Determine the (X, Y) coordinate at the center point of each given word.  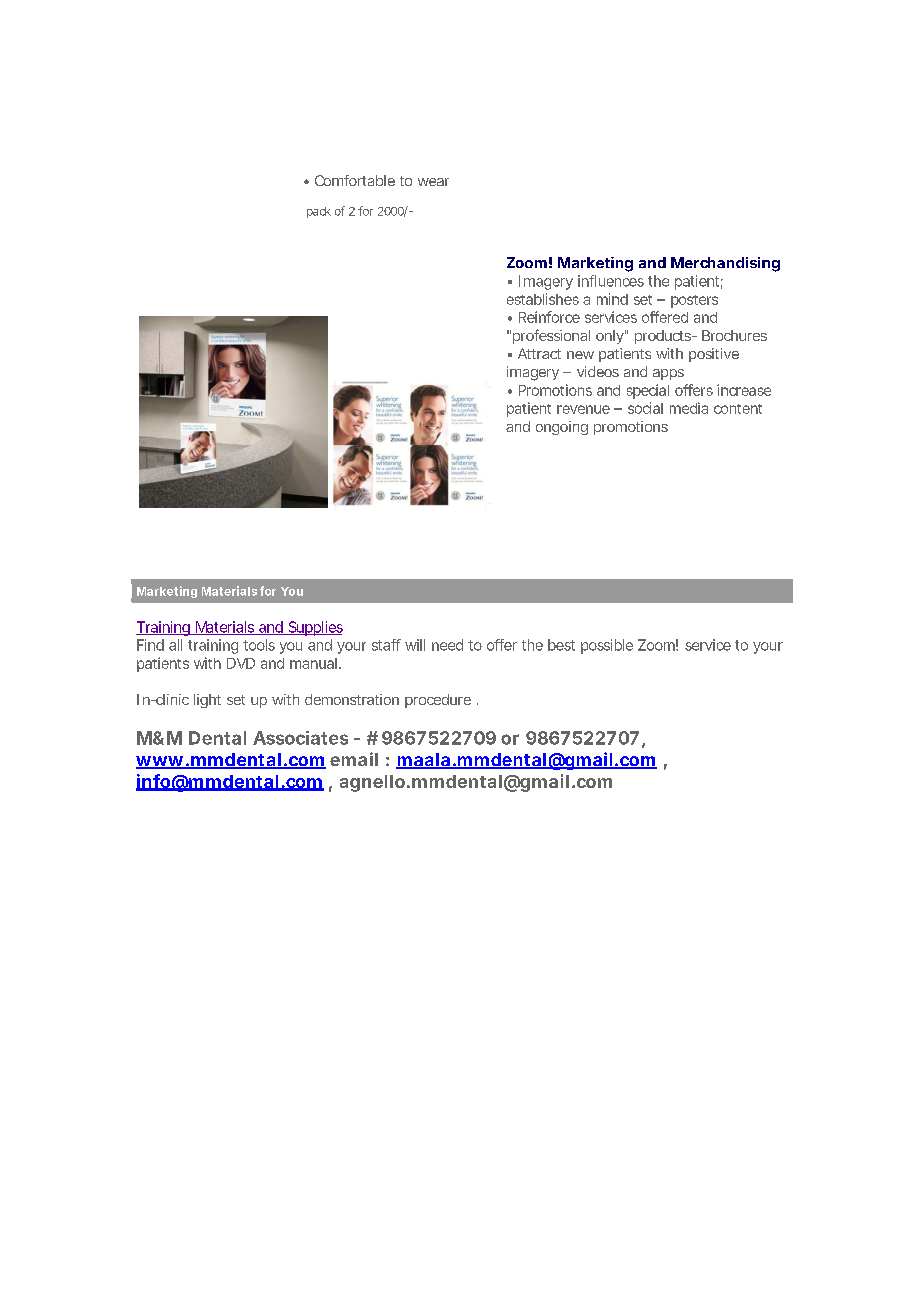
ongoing (562, 428)
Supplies (314, 628)
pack (319, 212)
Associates (300, 738)
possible (607, 646)
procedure (438, 701)
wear (433, 182)
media (689, 408)
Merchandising (725, 264)
